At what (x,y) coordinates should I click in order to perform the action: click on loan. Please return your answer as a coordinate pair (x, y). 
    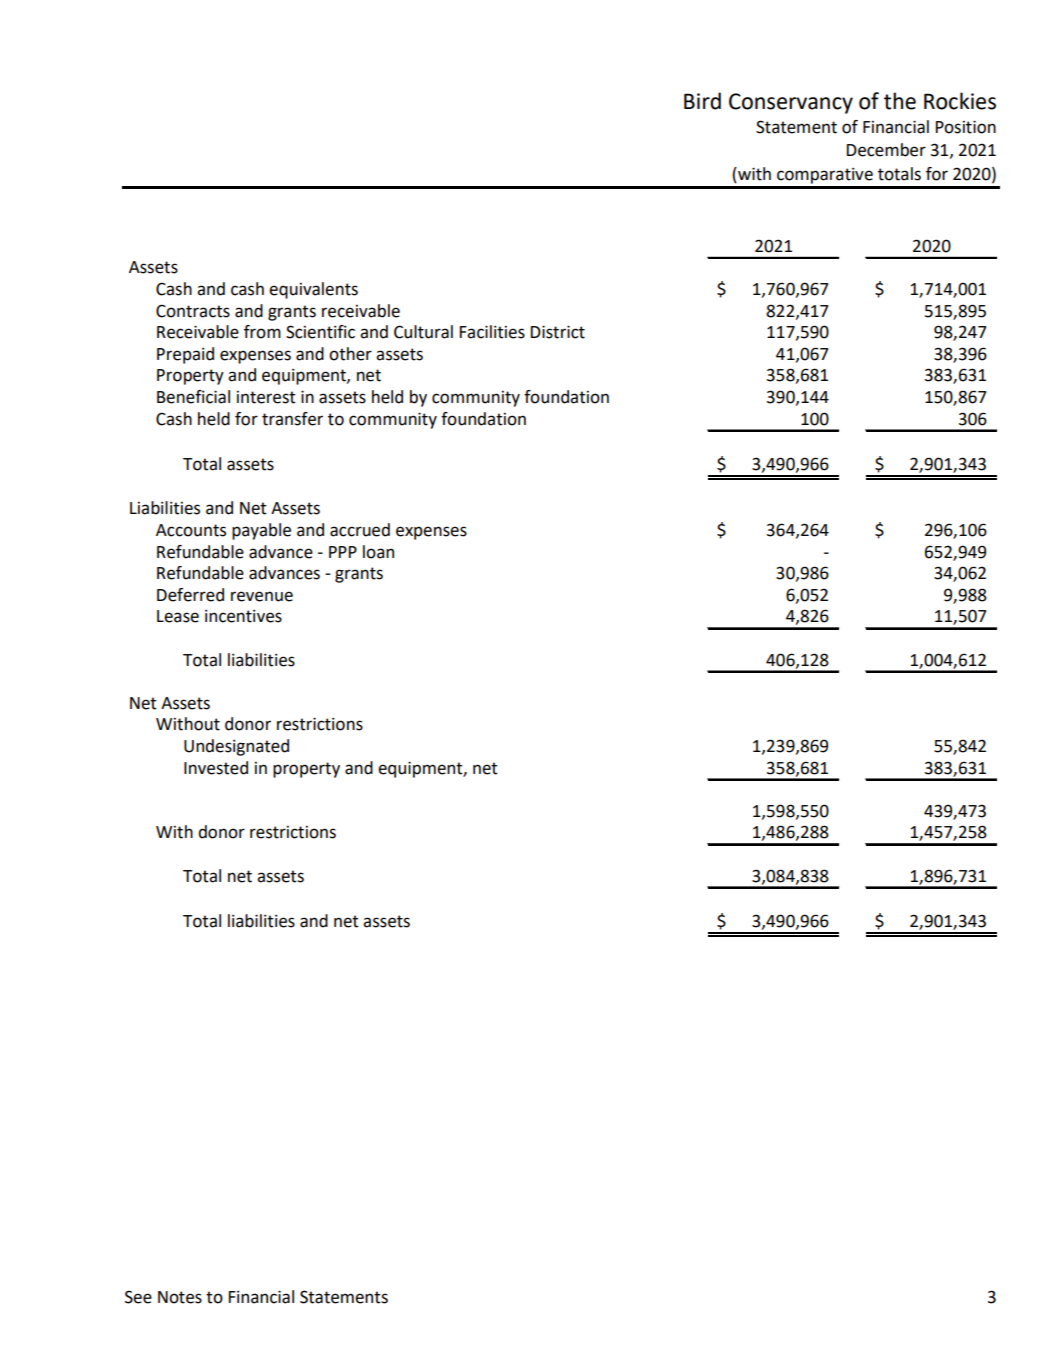
    Looking at the image, I should click on (378, 552).
